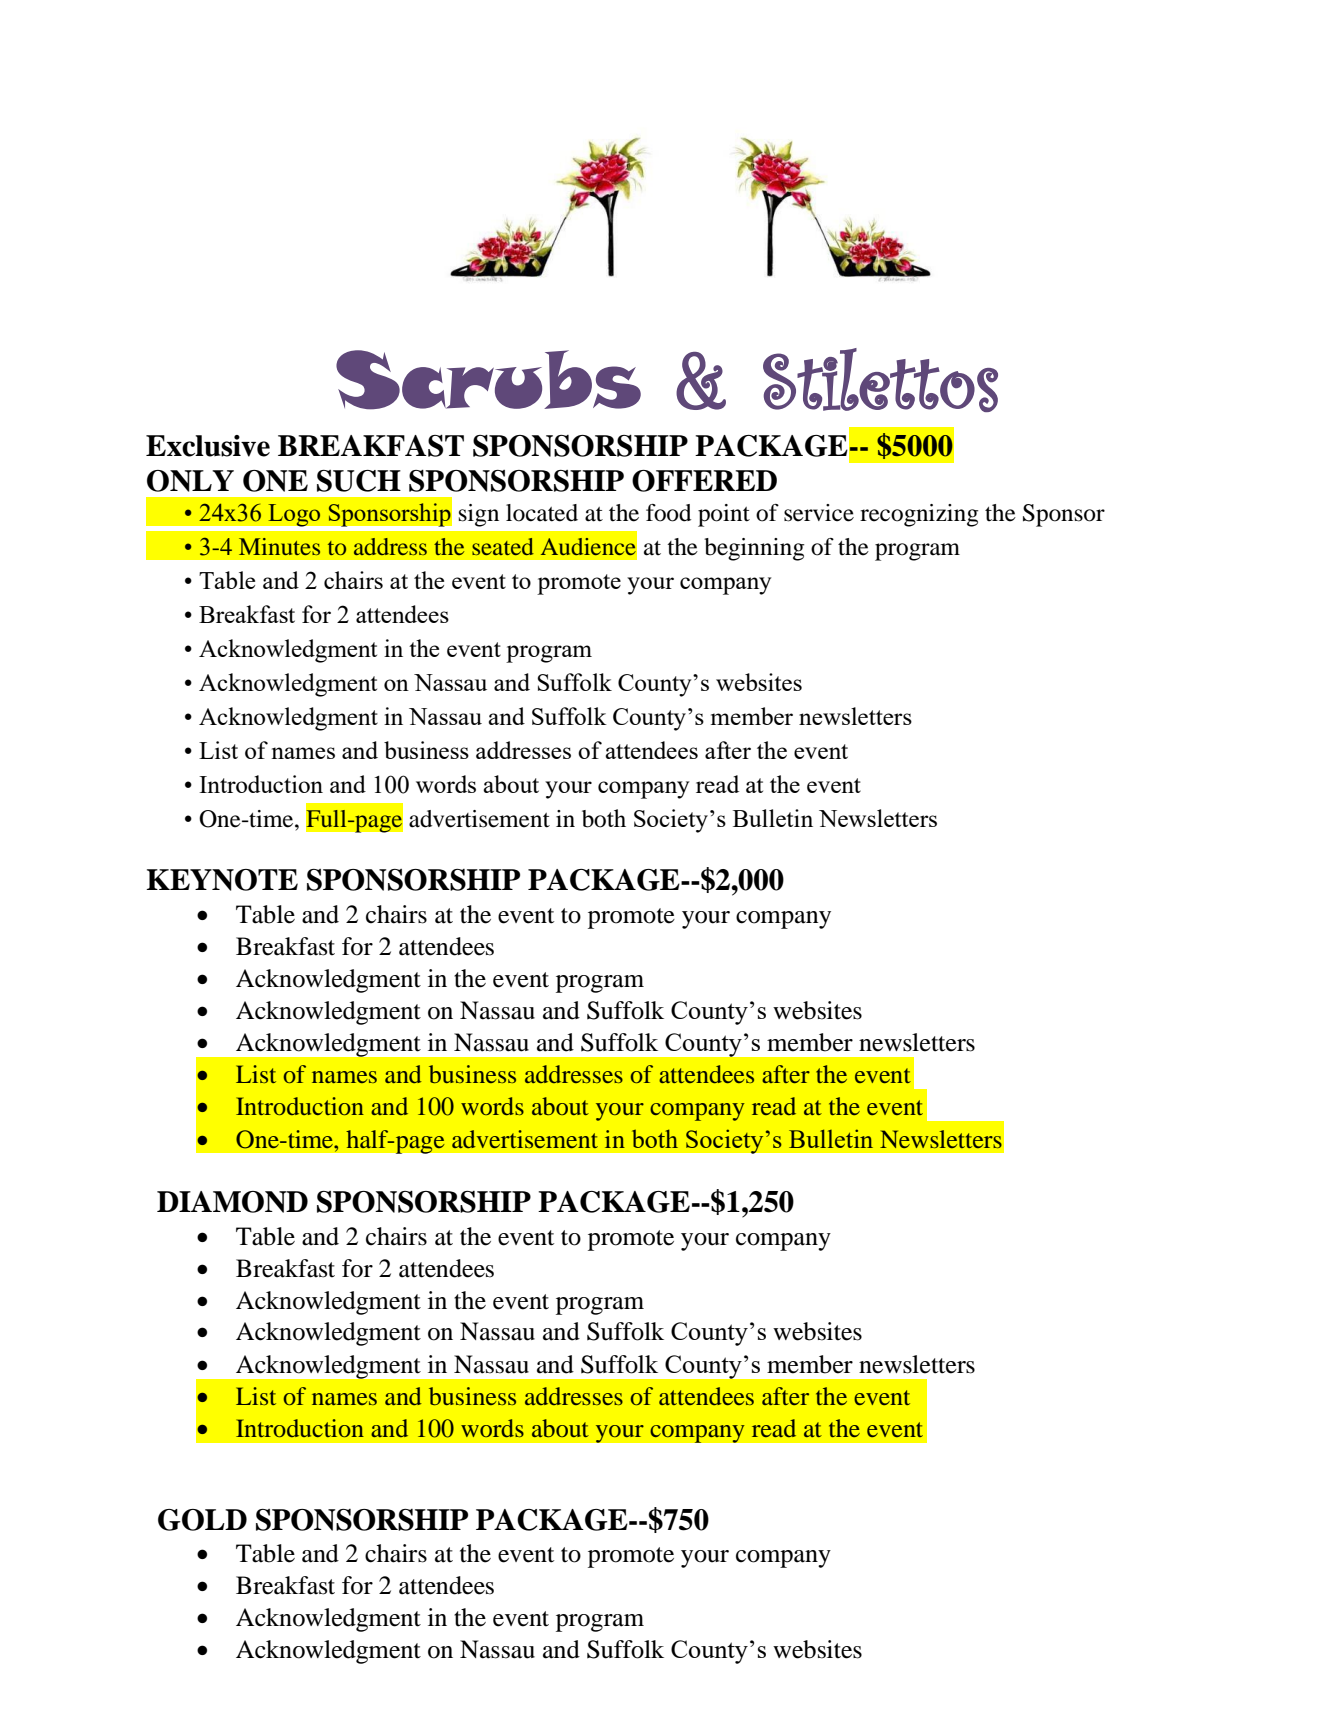 The width and height of the screenshot is (1336, 1728). Describe the element at coordinates (208, 446) in the screenshot. I see `Exclusive` at that location.
